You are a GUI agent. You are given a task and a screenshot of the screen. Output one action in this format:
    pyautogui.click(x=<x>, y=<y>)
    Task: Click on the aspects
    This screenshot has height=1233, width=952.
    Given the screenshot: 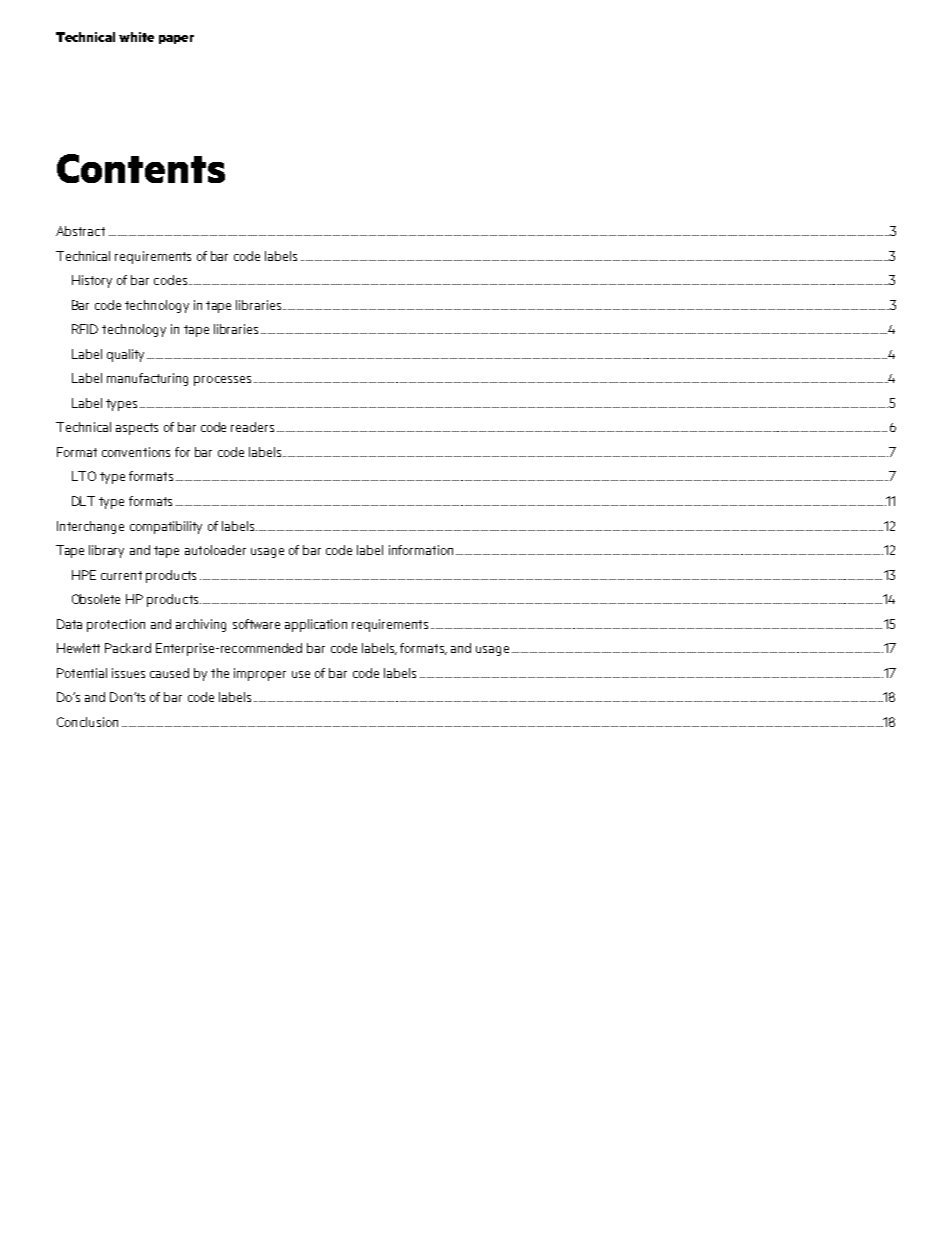 What is the action you would take?
    pyautogui.click(x=137, y=429)
